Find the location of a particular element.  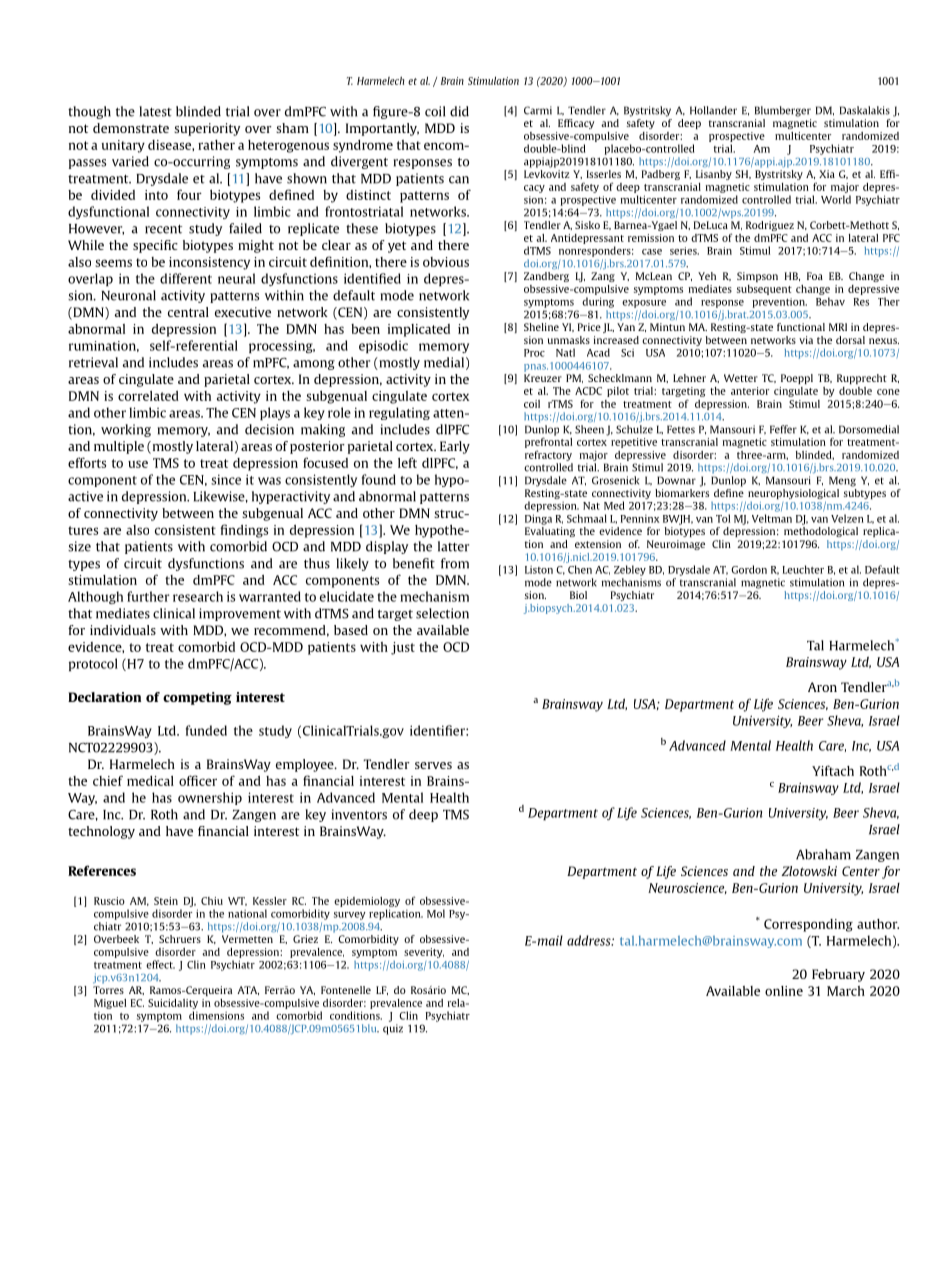

Gordon is located at coordinates (749, 569).
